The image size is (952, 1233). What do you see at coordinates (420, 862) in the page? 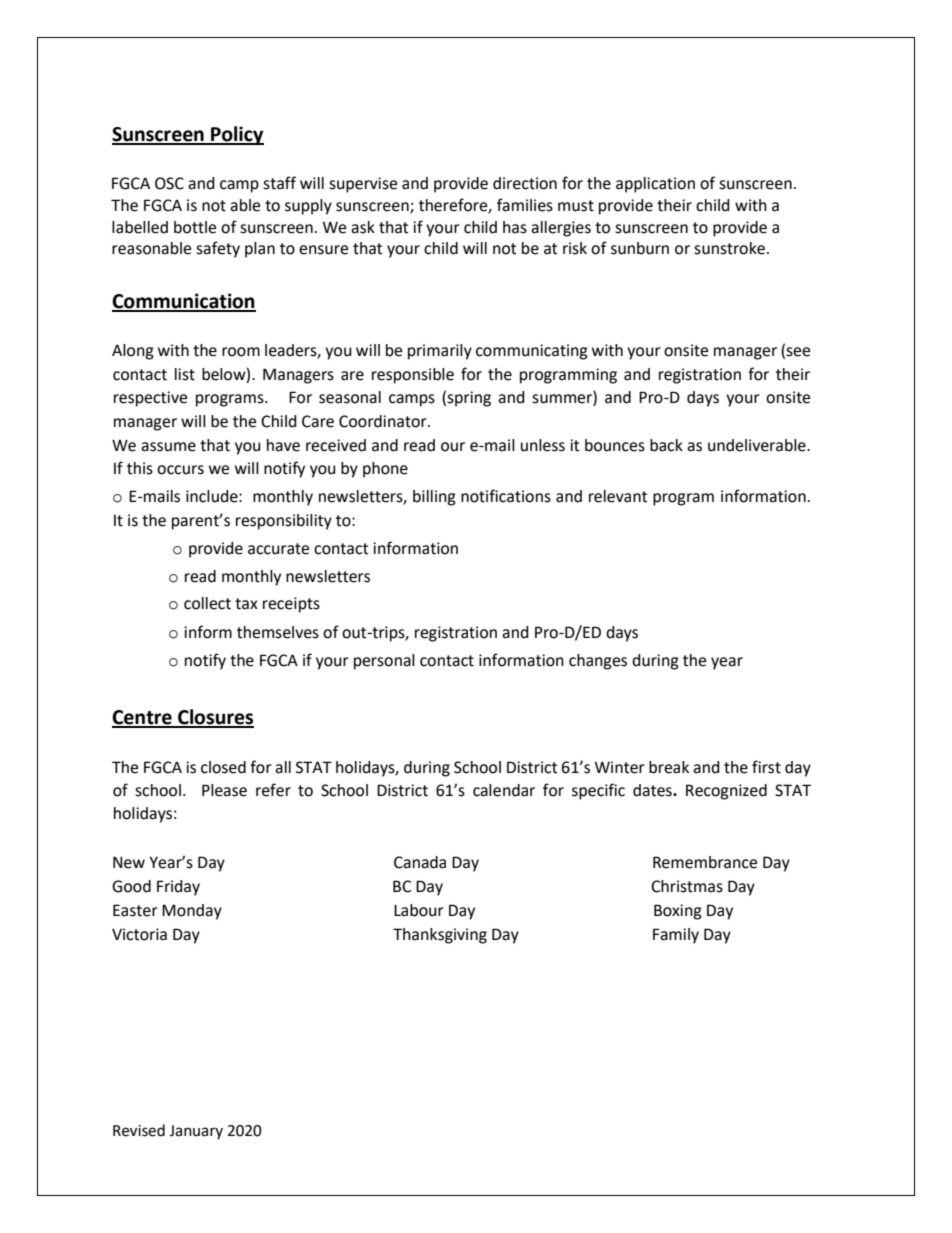
I see `Canada` at bounding box center [420, 862].
